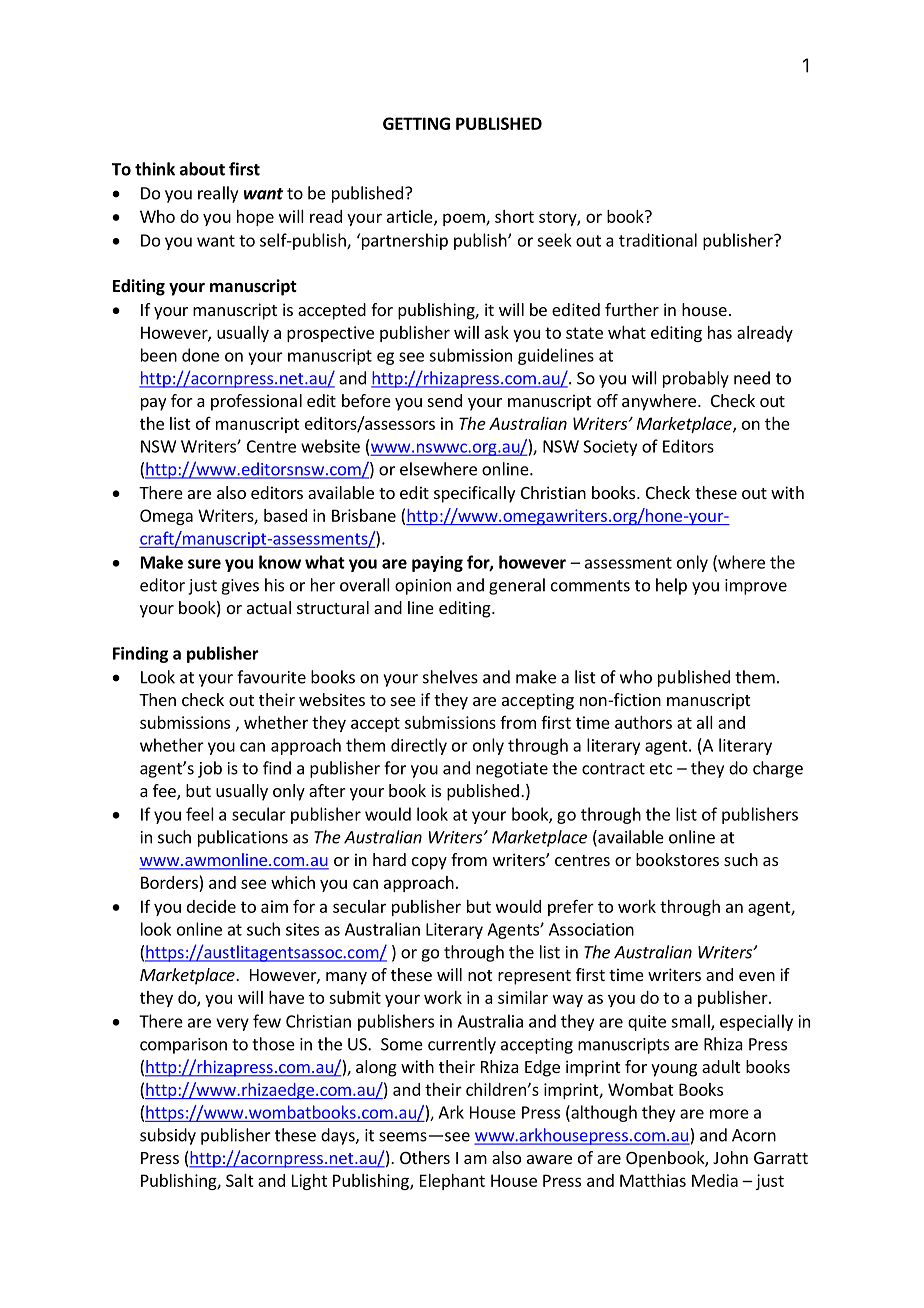  I want to click on John, so click(730, 1157).
